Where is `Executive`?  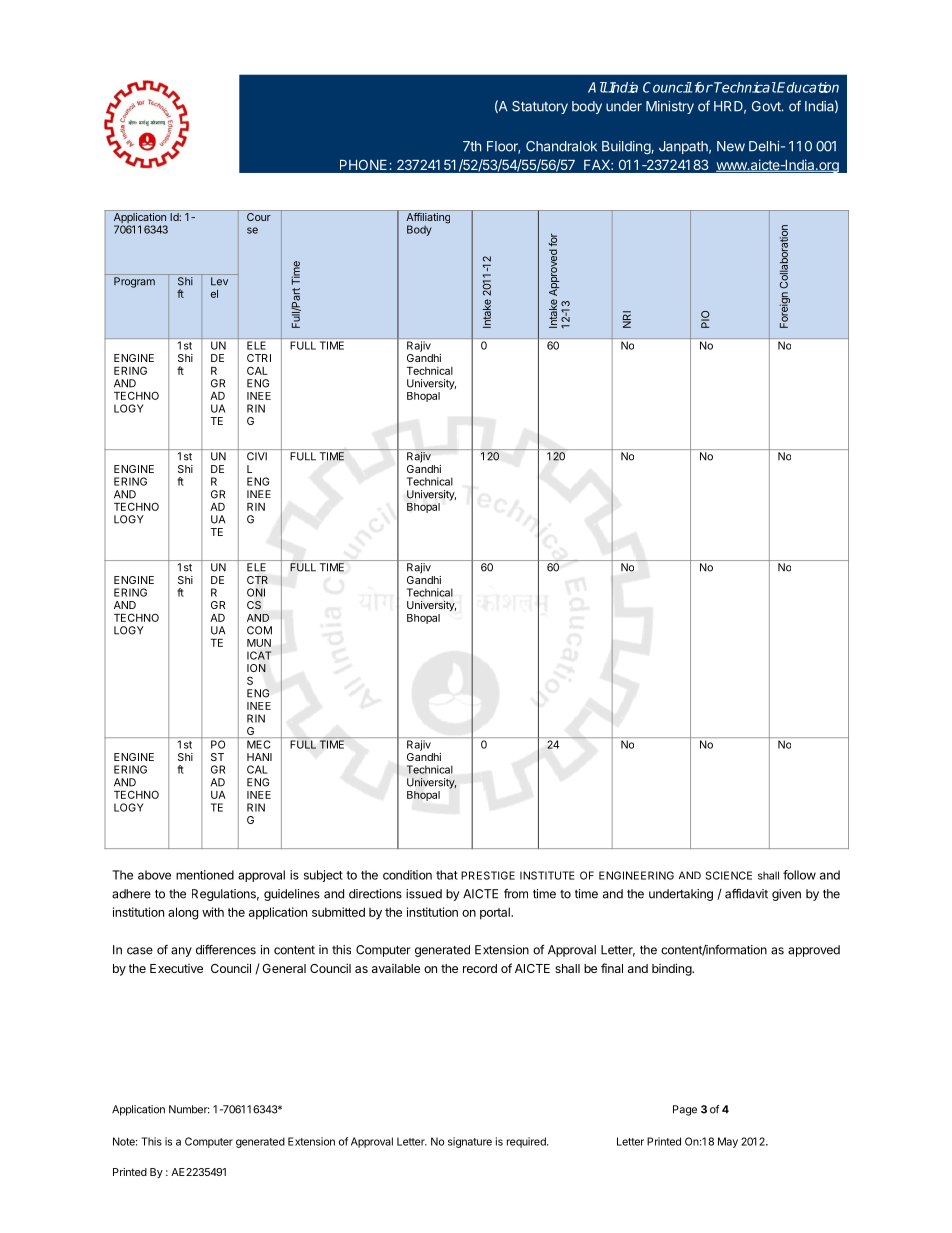
Executive is located at coordinates (176, 968).
